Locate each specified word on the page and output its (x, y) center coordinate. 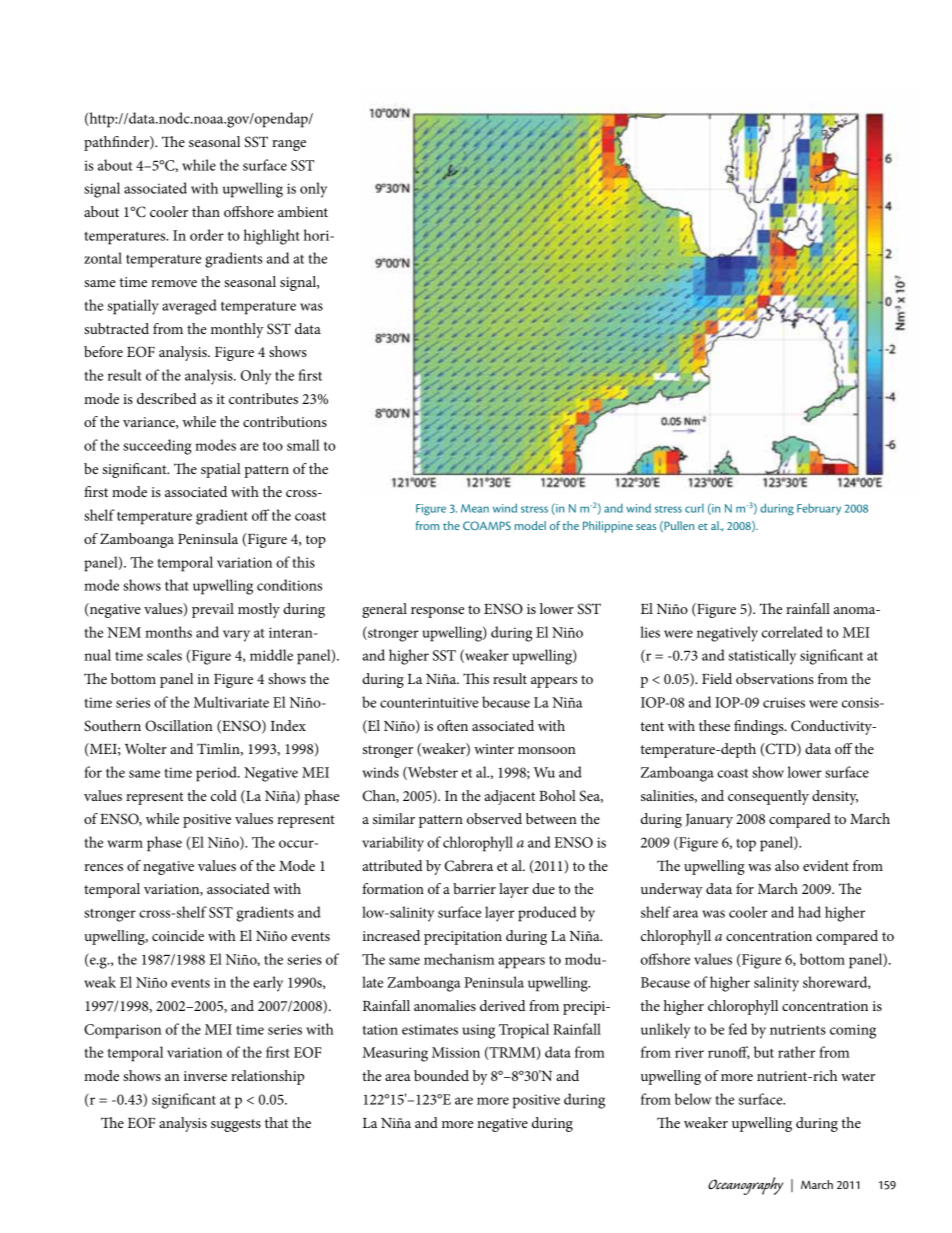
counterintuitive (429, 702)
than (206, 211)
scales (164, 655)
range (289, 145)
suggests (236, 1125)
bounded (441, 1075)
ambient (303, 211)
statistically (762, 657)
